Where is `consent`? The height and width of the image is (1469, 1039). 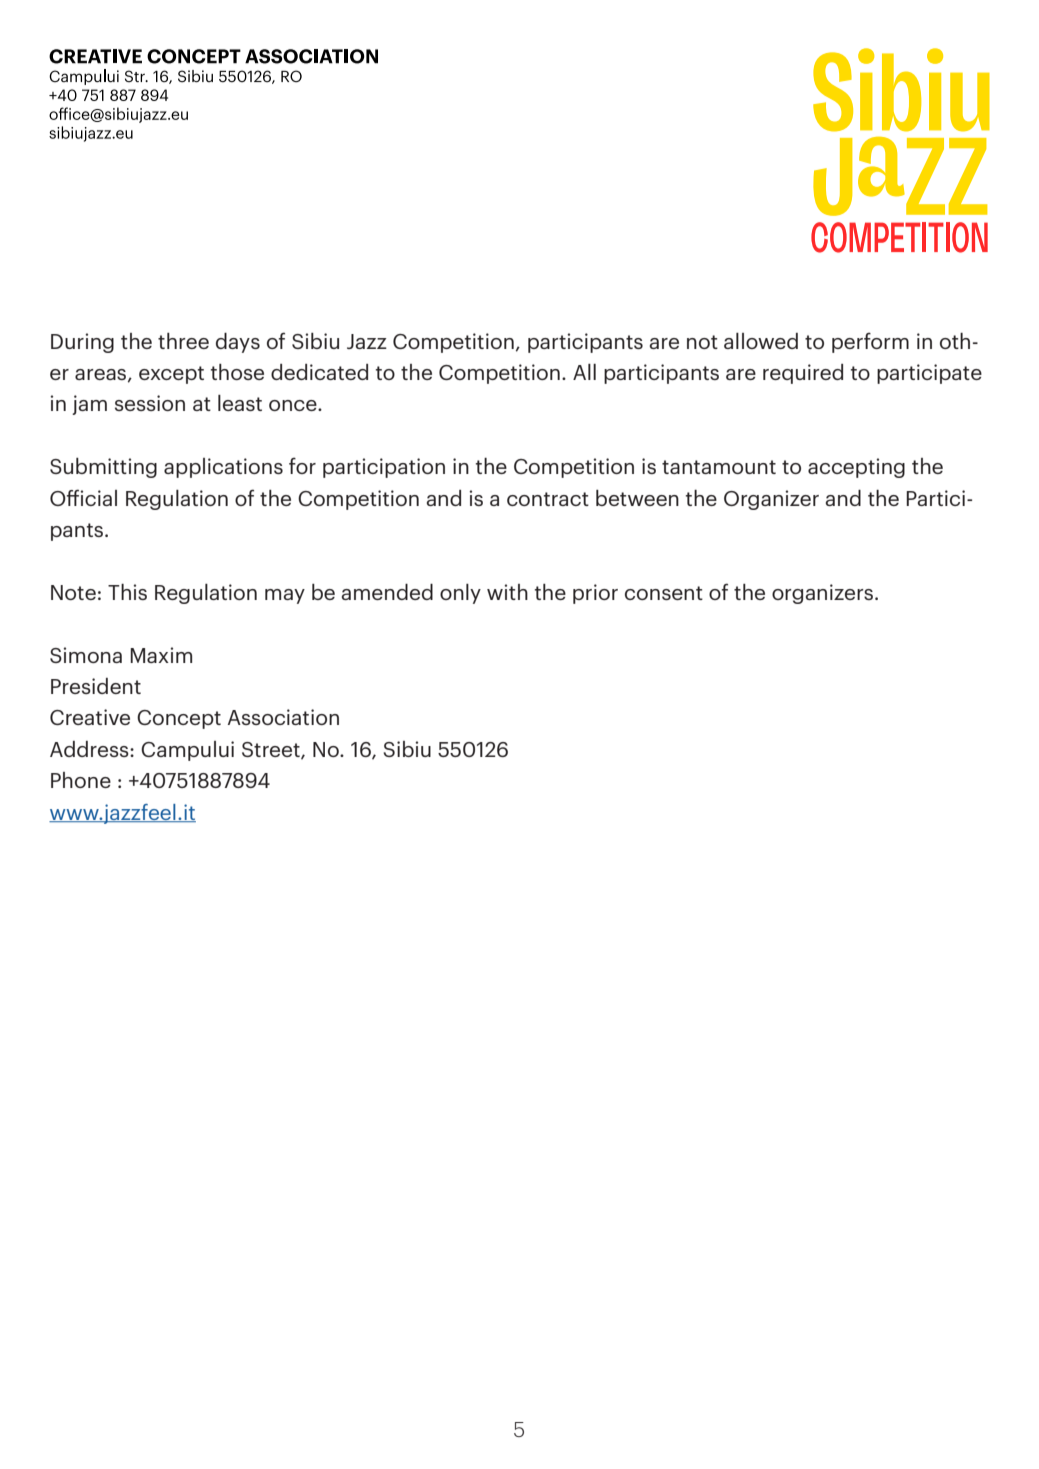 consent is located at coordinates (664, 593).
